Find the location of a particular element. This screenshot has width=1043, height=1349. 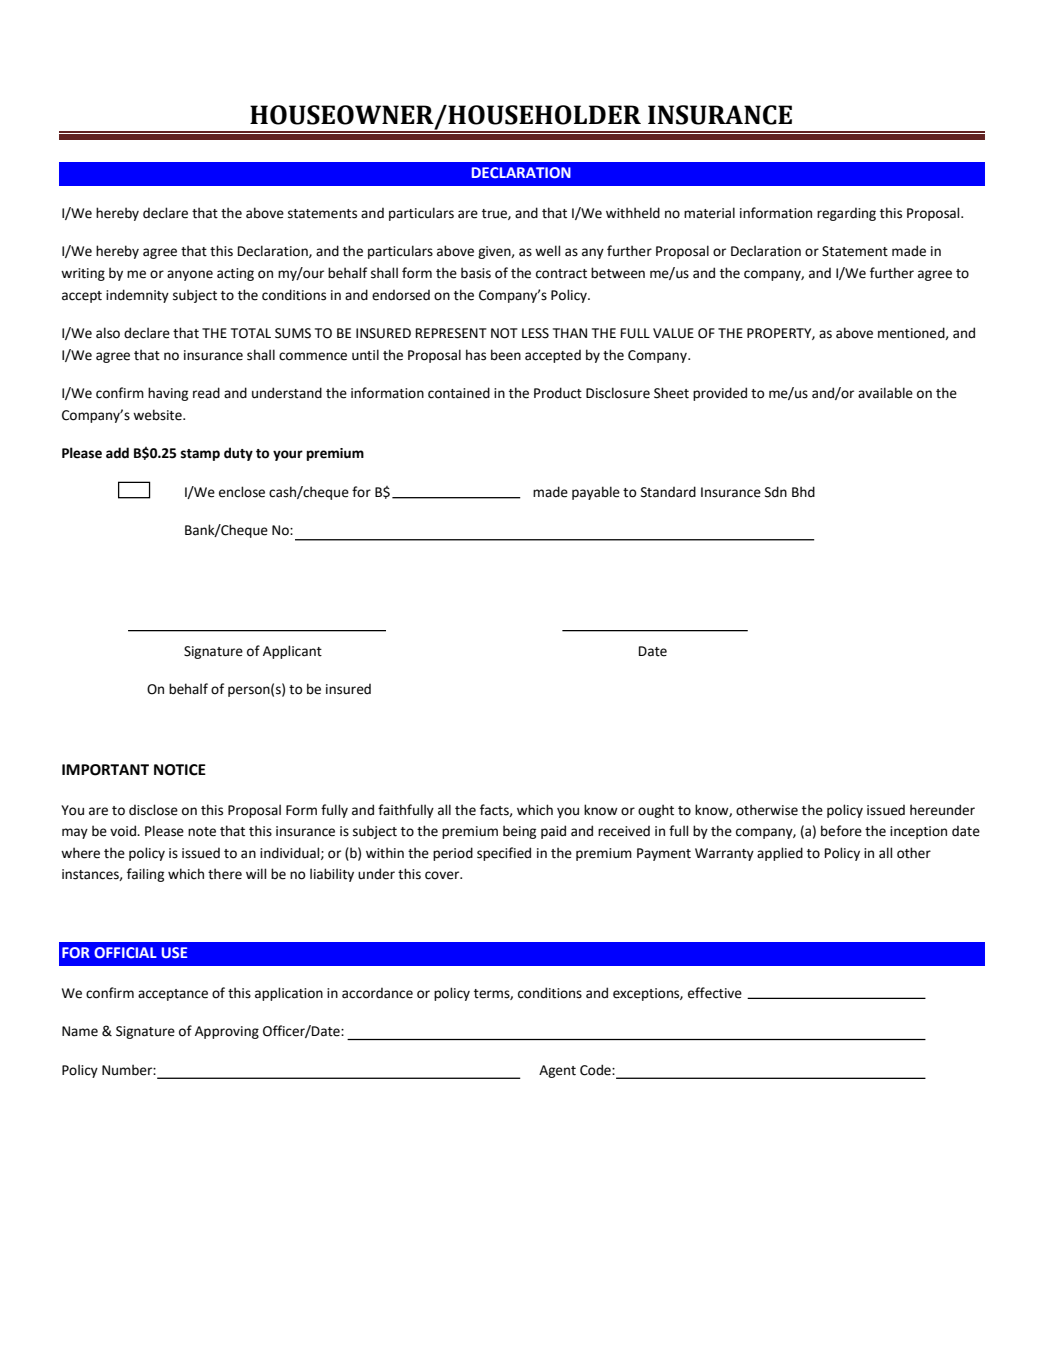

well is located at coordinates (547, 251).
